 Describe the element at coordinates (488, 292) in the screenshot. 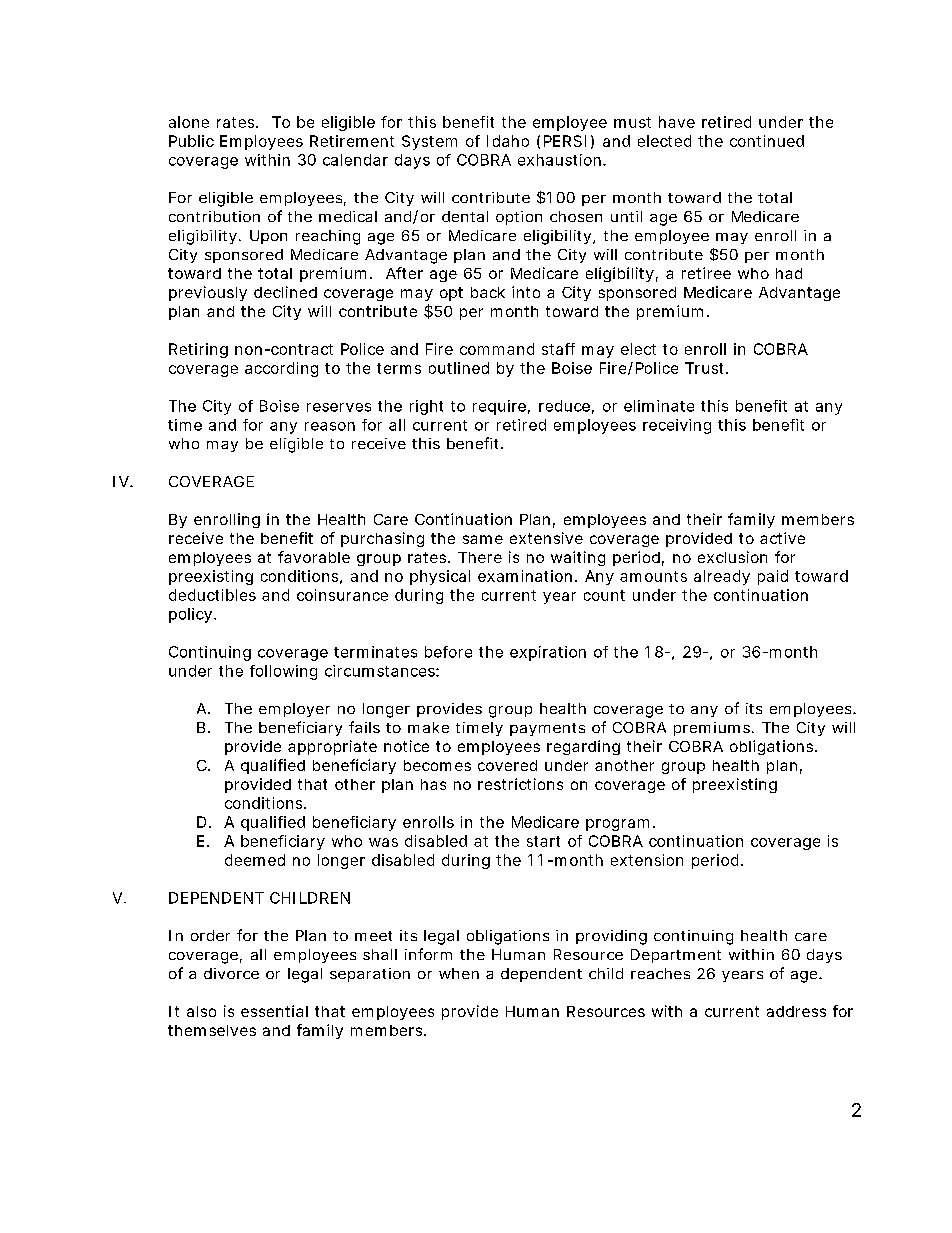

I see `back` at that location.
